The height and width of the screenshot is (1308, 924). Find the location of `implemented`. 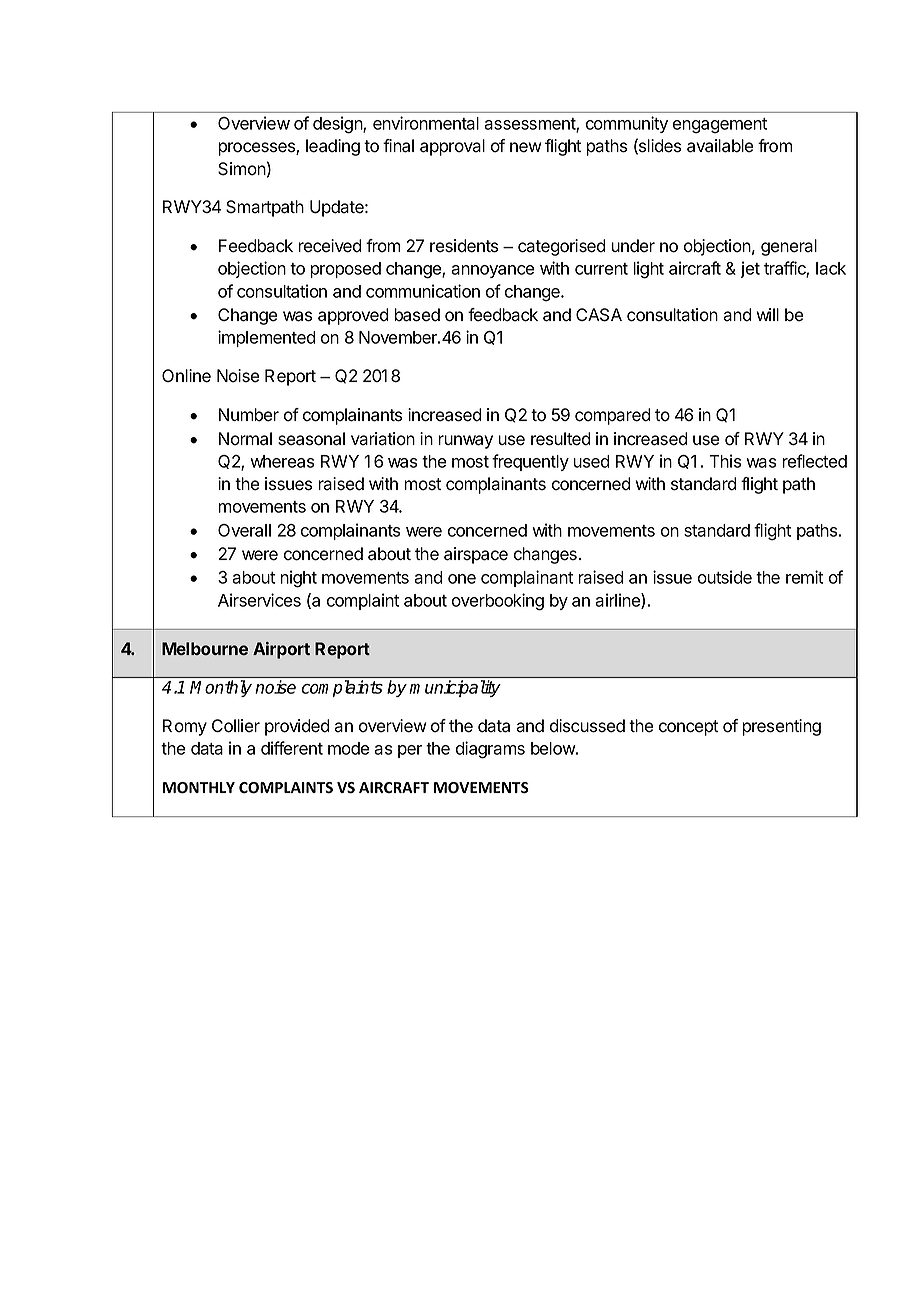

implemented is located at coordinates (267, 338).
